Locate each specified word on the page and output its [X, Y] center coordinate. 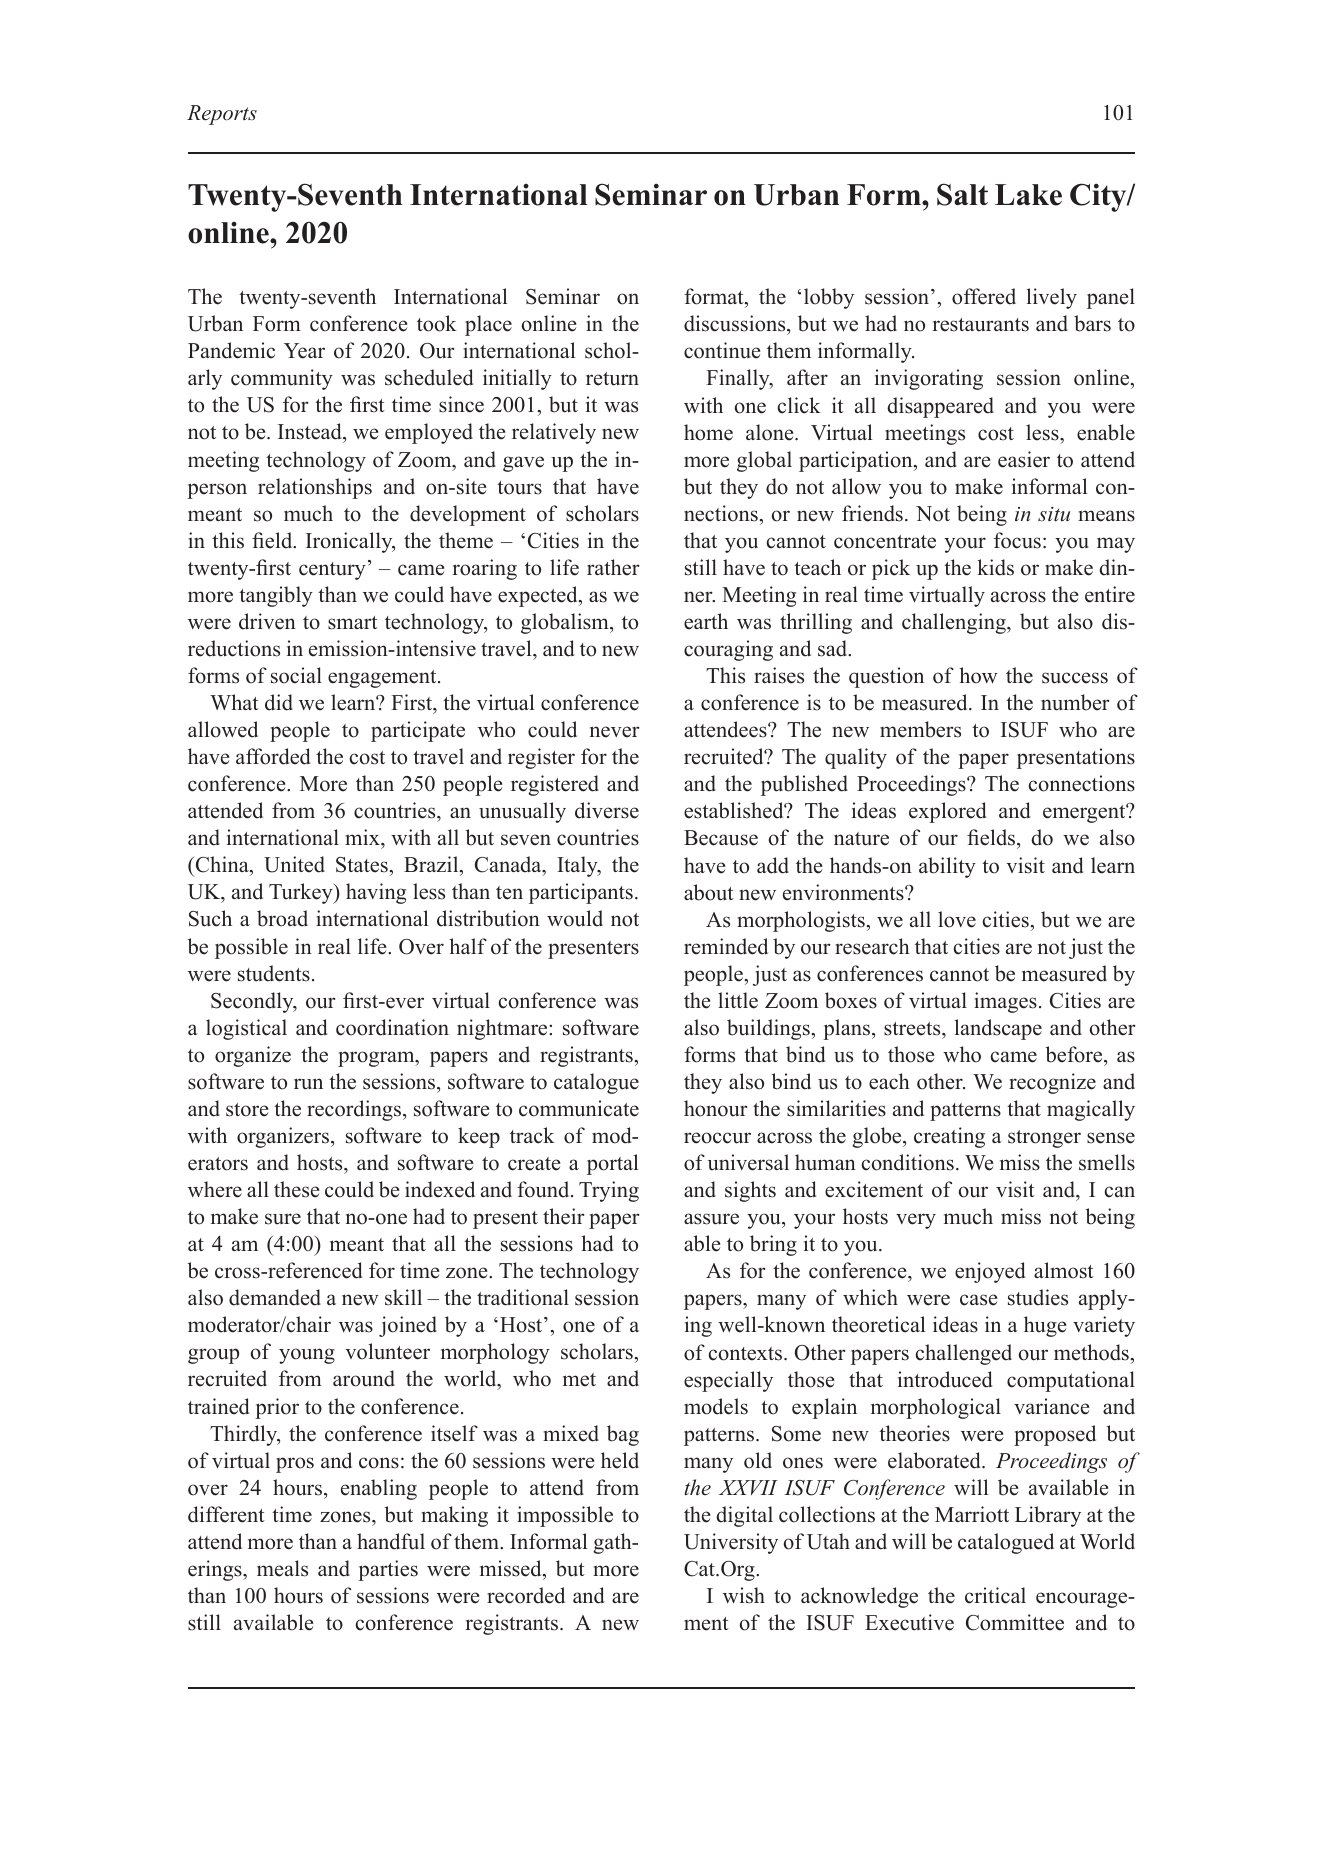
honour [716, 1108]
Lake [1028, 195]
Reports [222, 115]
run [308, 1084]
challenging [955, 623]
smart [353, 623]
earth [706, 621]
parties [388, 1570]
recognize [1052, 1083]
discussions [736, 325]
